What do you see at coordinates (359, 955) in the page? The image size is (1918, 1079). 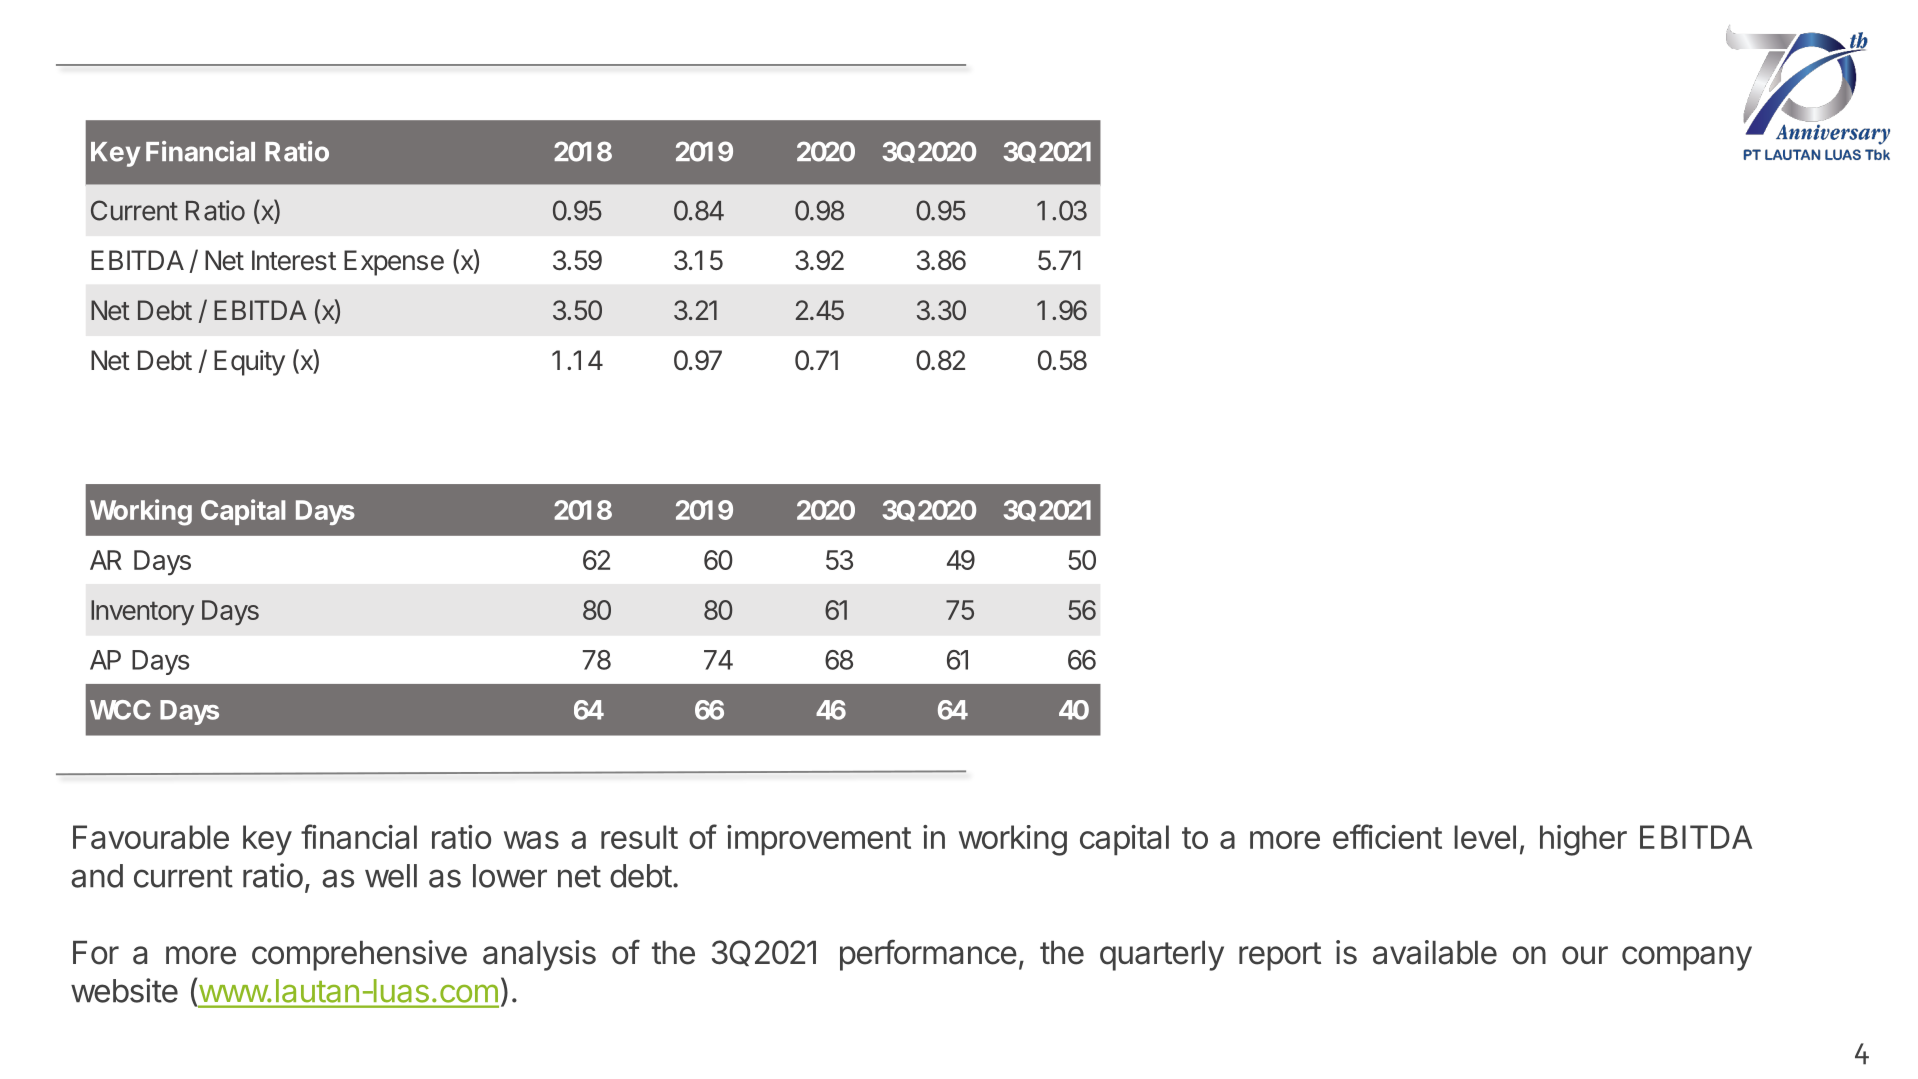 I see `comprehensive` at bounding box center [359, 955].
